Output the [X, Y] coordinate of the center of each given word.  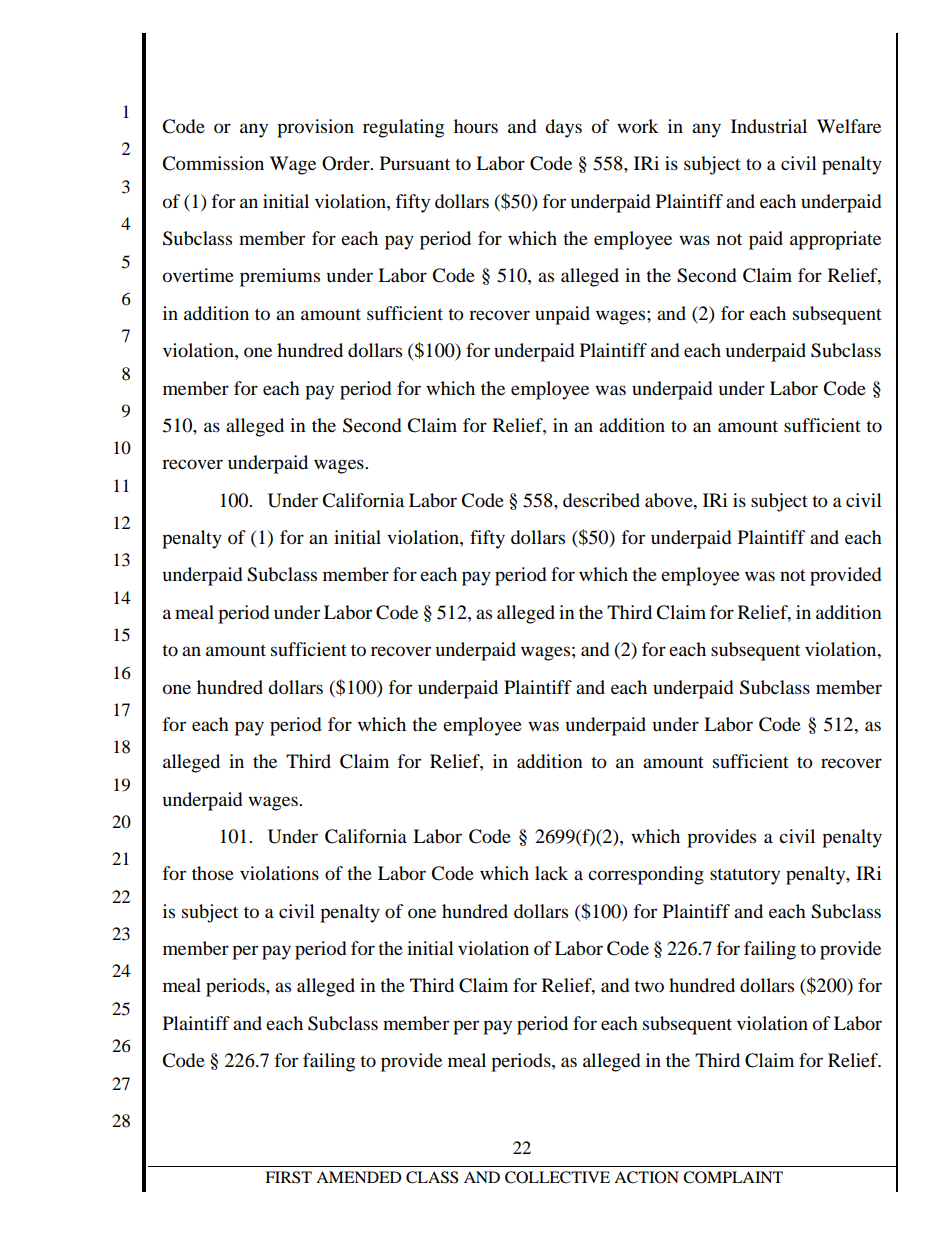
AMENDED [359, 1177]
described [601, 500]
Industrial [769, 126]
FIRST [288, 1177]
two [649, 986]
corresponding [646, 875]
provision [315, 128]
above [670, 500]
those [213, 873]
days [563, 128]
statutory [745, 876]
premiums [280, 277]
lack [551, 873]
